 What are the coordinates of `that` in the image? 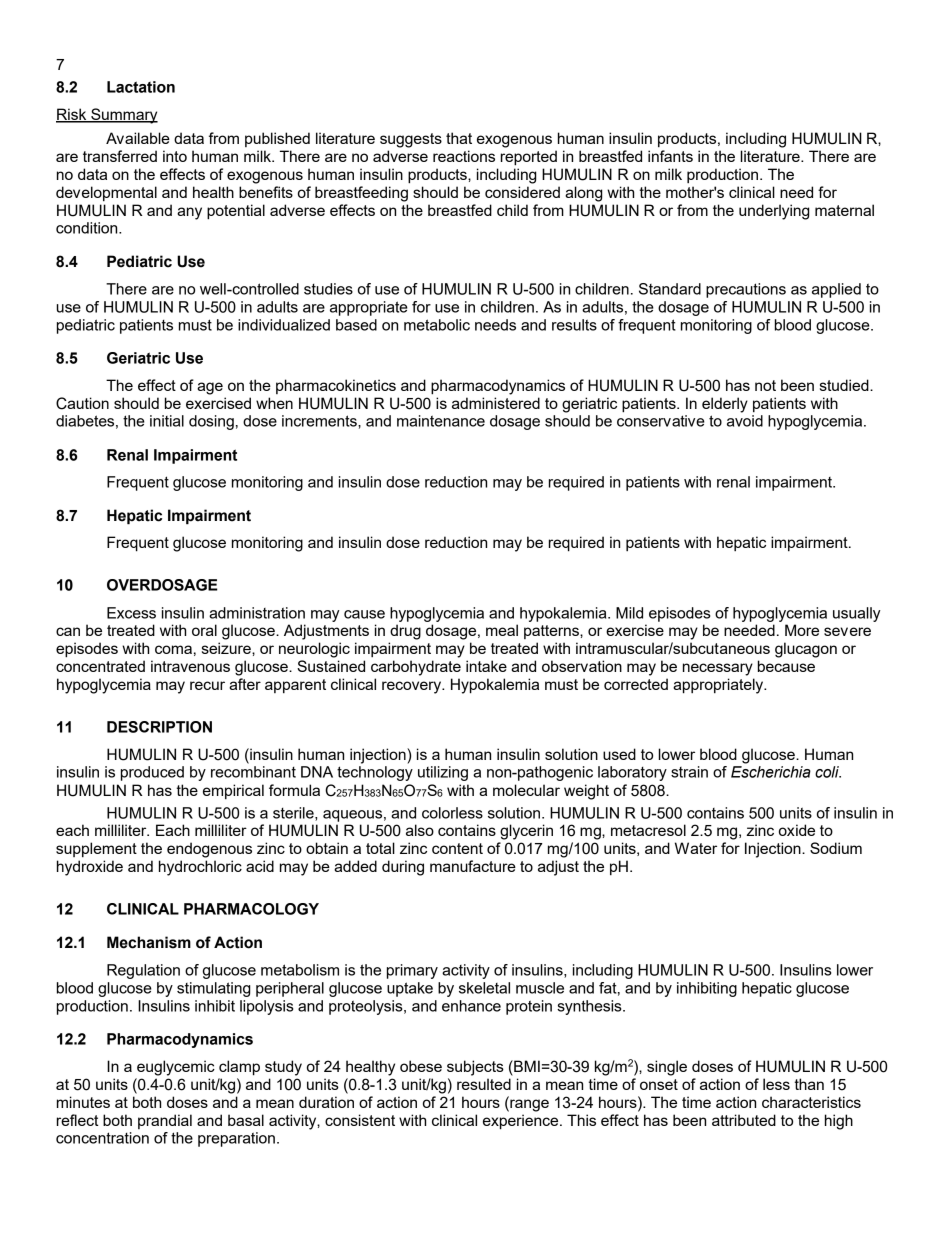 It's located at (459, 138).
